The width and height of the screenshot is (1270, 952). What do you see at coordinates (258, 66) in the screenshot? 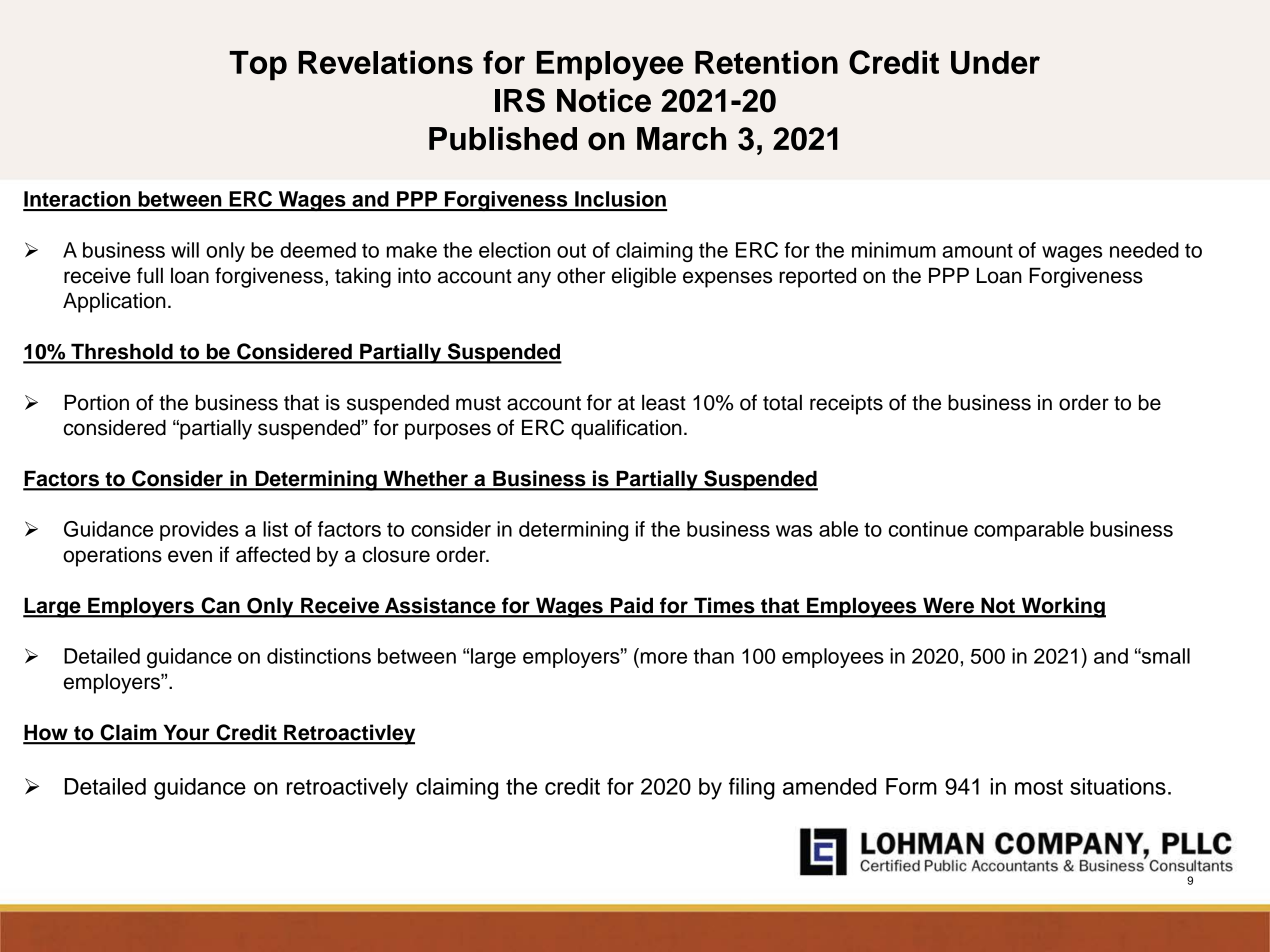
I see `Top` at bounding box center [258, 66].
